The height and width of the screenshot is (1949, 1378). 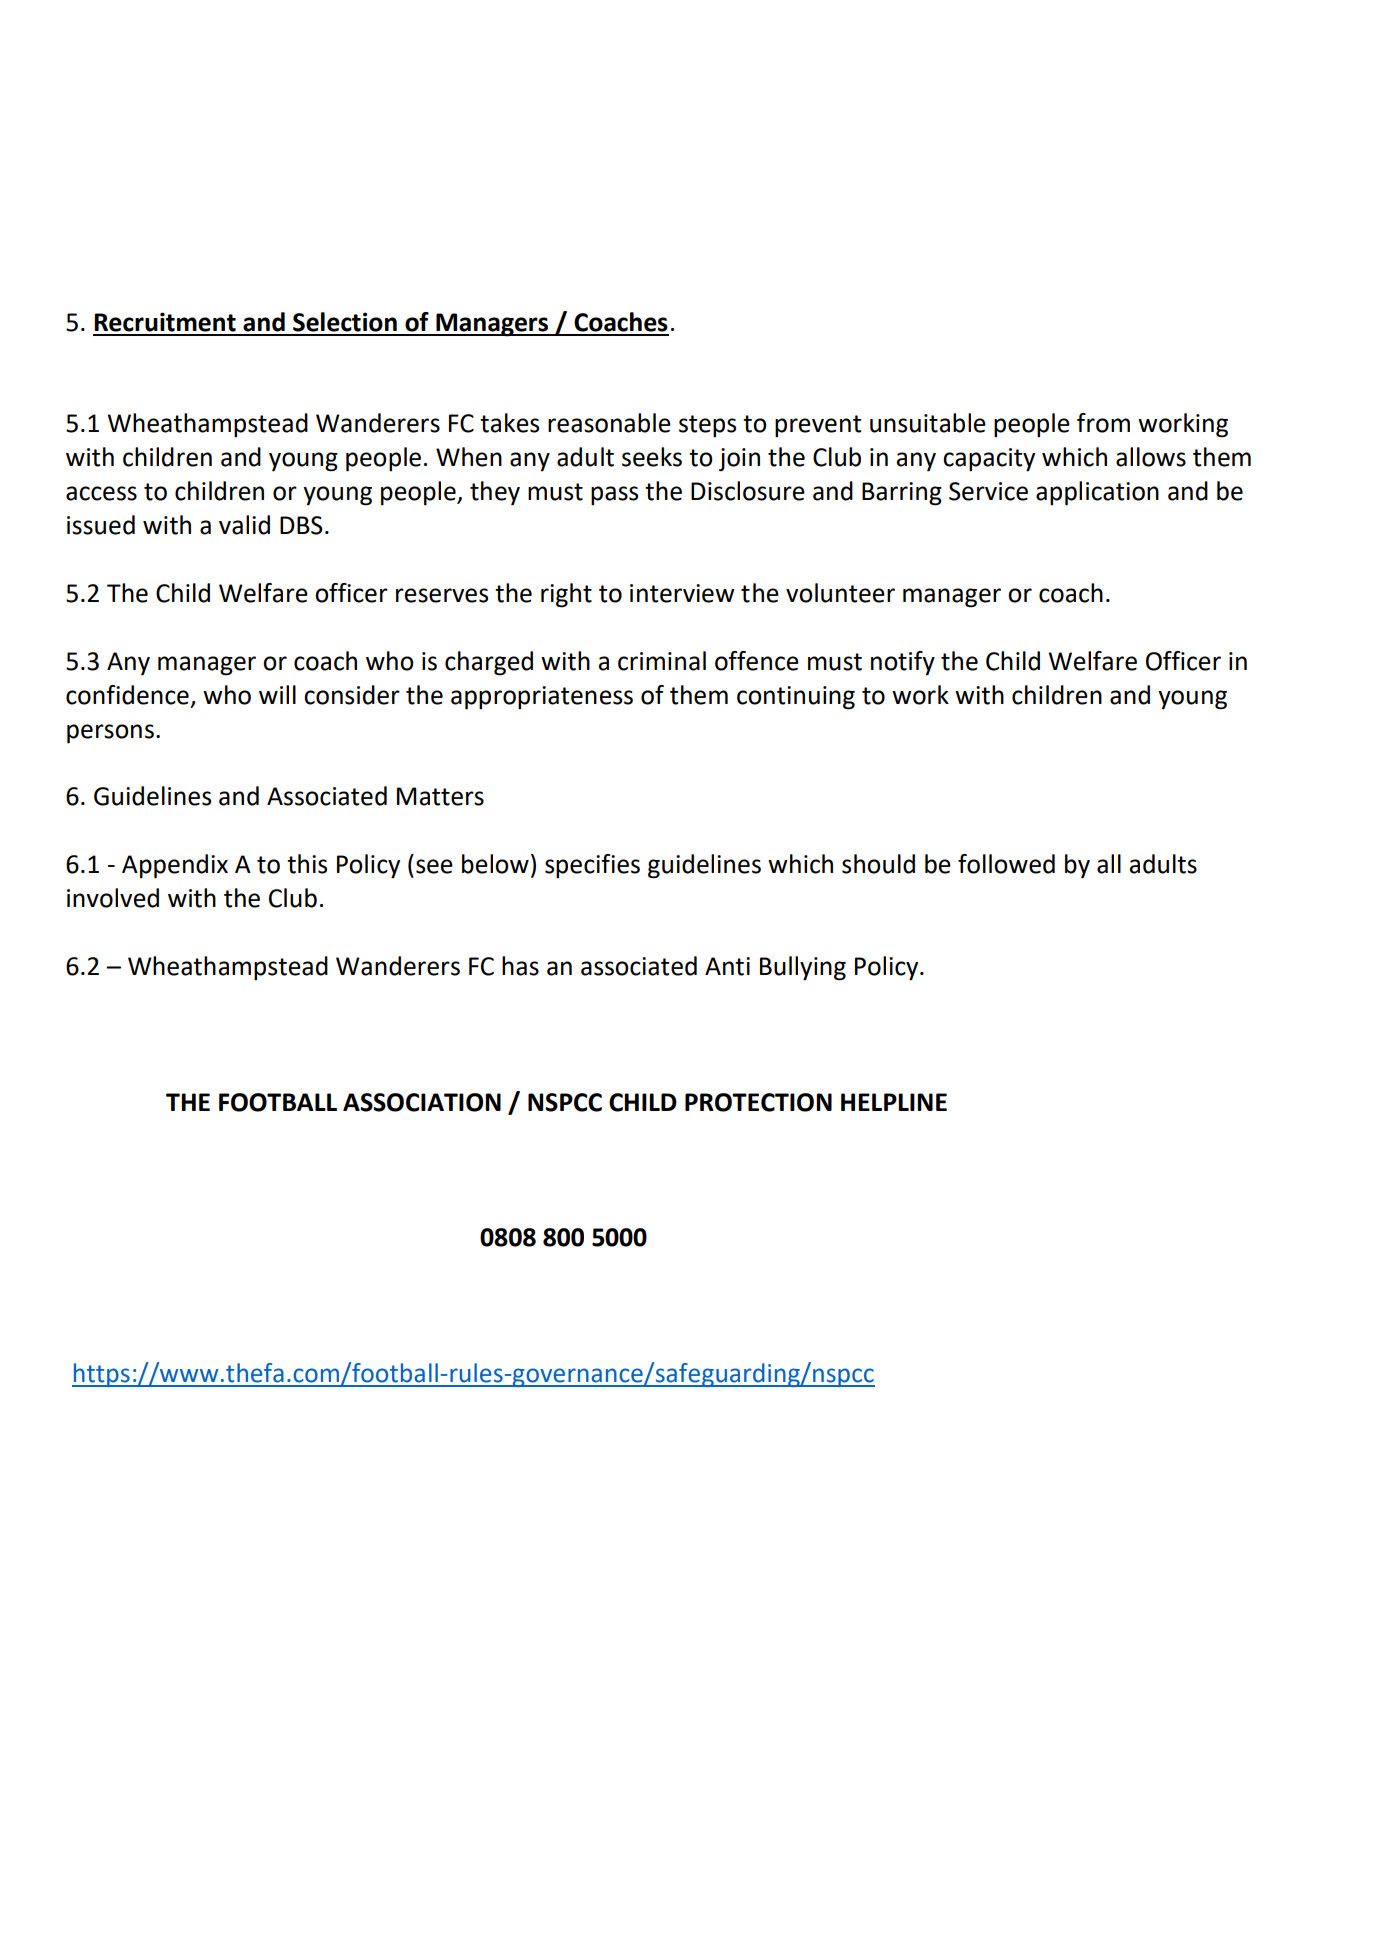 What do you see at coordinates (894, 1102) in the screenshot?
I see `HELPLINE` at bounding box center [894, 1102].
